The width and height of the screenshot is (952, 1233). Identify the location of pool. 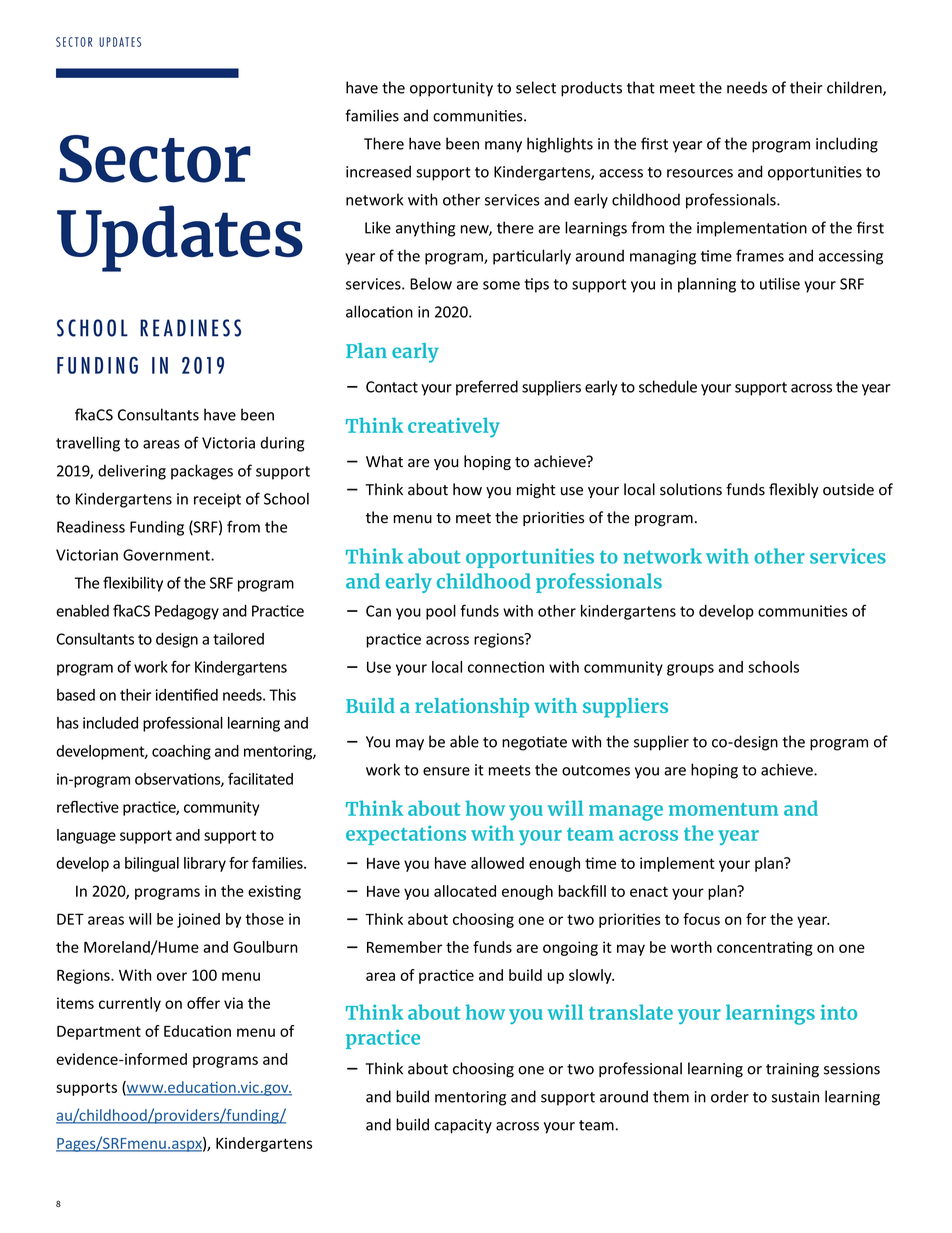
(441, 612).
